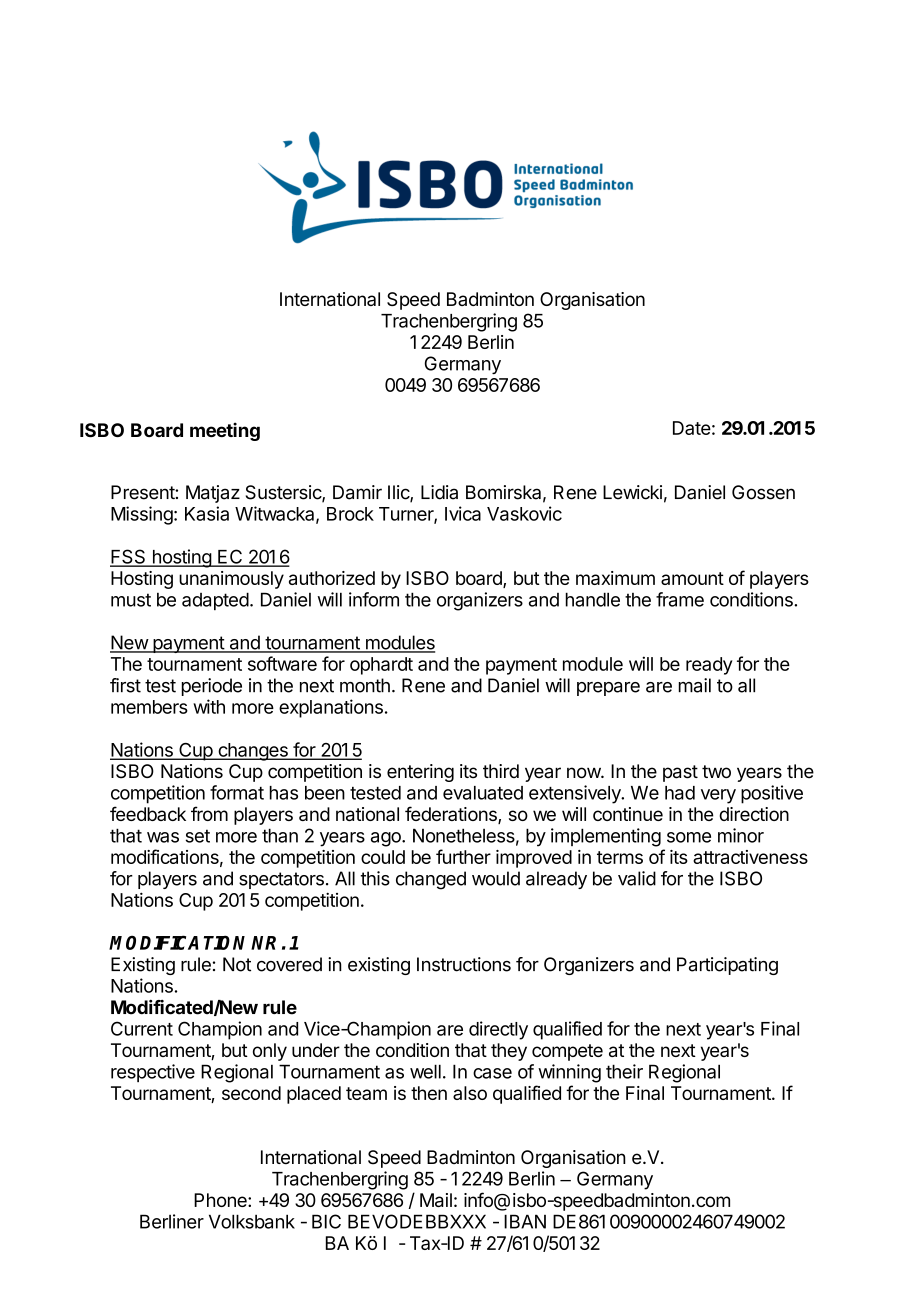 Image resolution: width=924 pixels, height=1309 pixels. Describe the element at coordinates (439, 492) in the screenshot. I see `Lidia` at that location.
